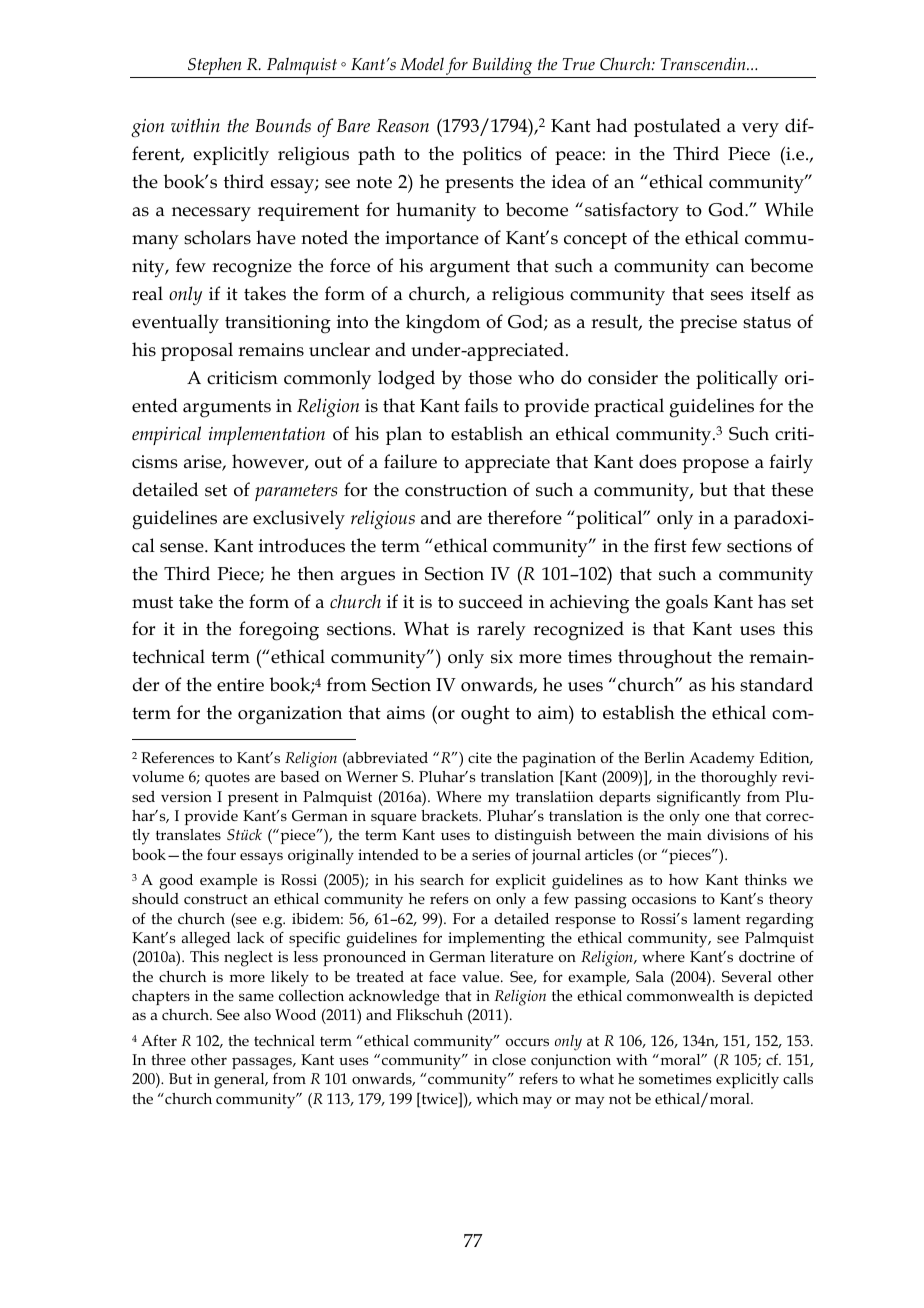  What do you see at coordinates (240, 1081) in the document?
I see `general` at bounding box center [240, 1081].
